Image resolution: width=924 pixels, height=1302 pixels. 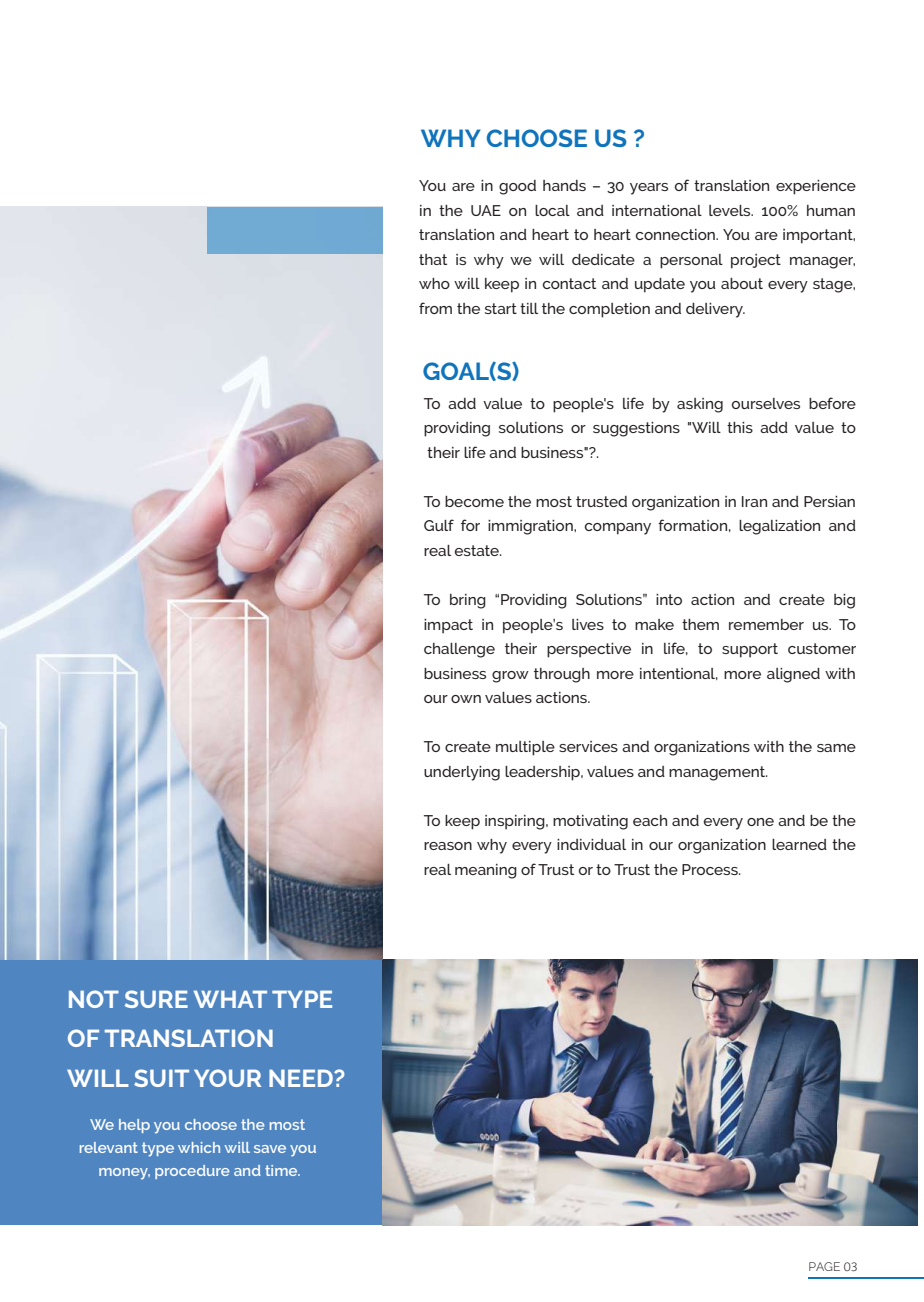 What do you see at coordinates (711, 869) in the screenshot?
I see `Process` at bounding box center [711, 869].
